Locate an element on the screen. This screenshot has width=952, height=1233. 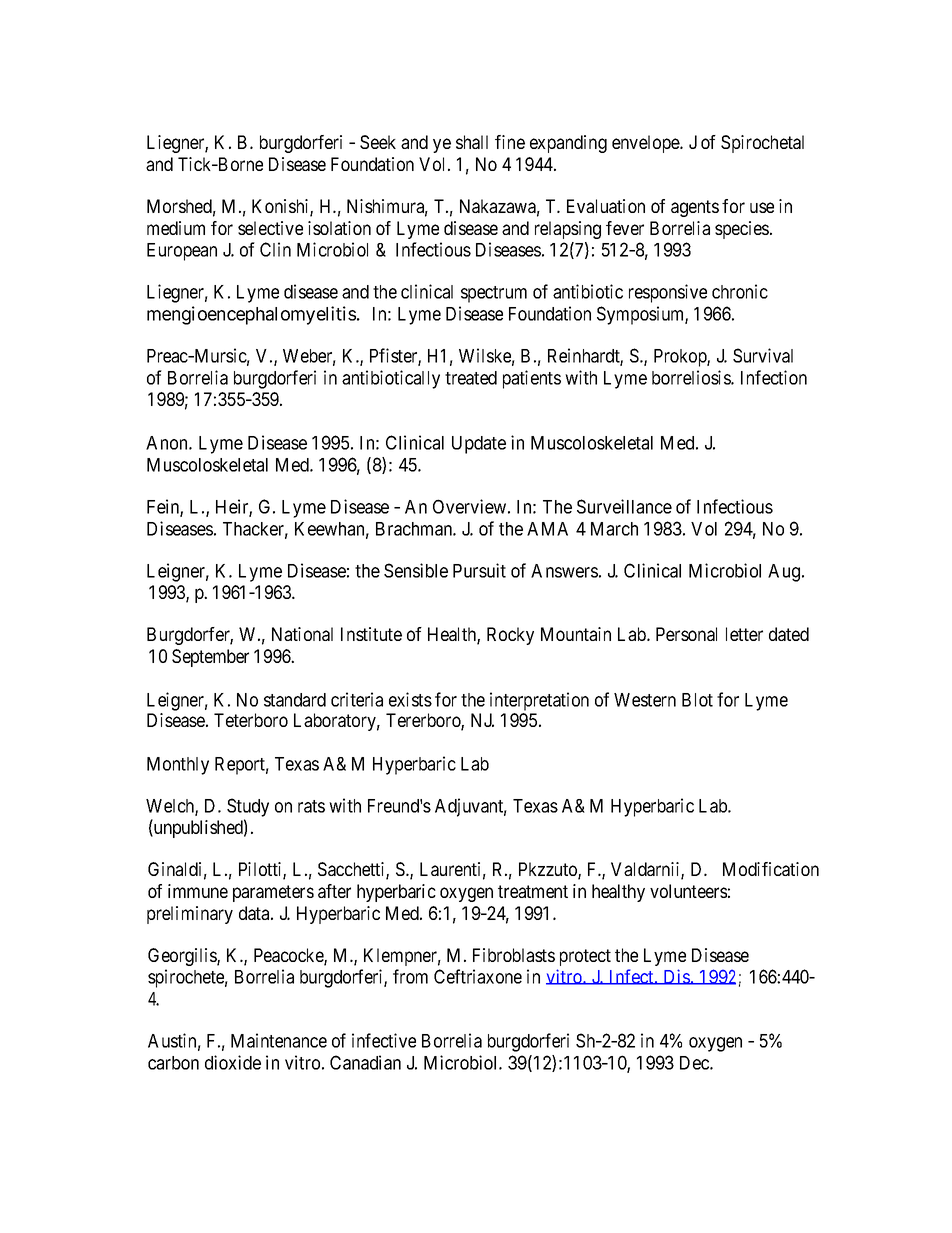
Maintenance is located at coordinates (279, 1040).
